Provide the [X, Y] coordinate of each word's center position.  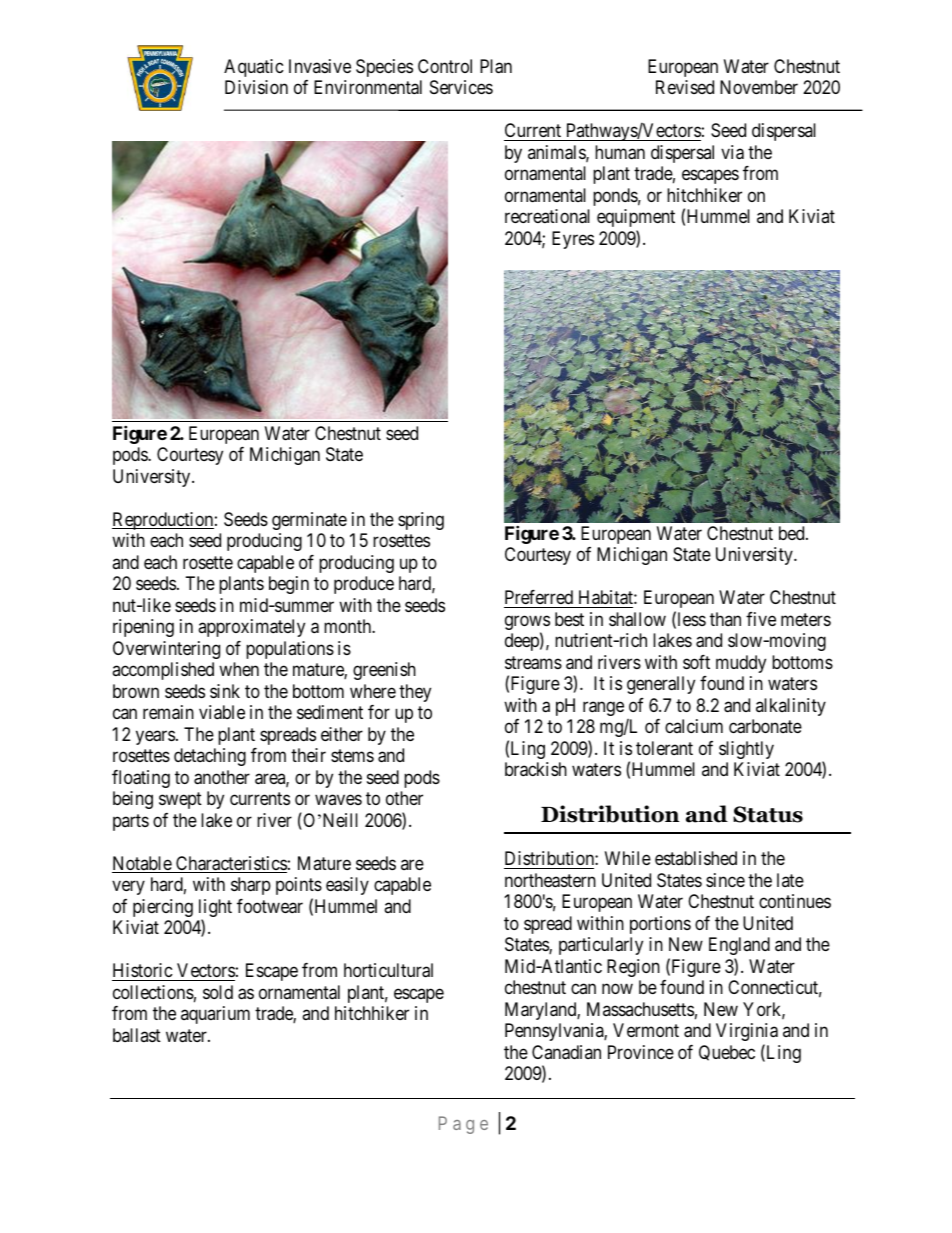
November [759, 87]
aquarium [215, 1015]
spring [421, 521]
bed [793, 533]
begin [289, 585]
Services [461, 87]
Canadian [566, 1052]
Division [256, 87]
